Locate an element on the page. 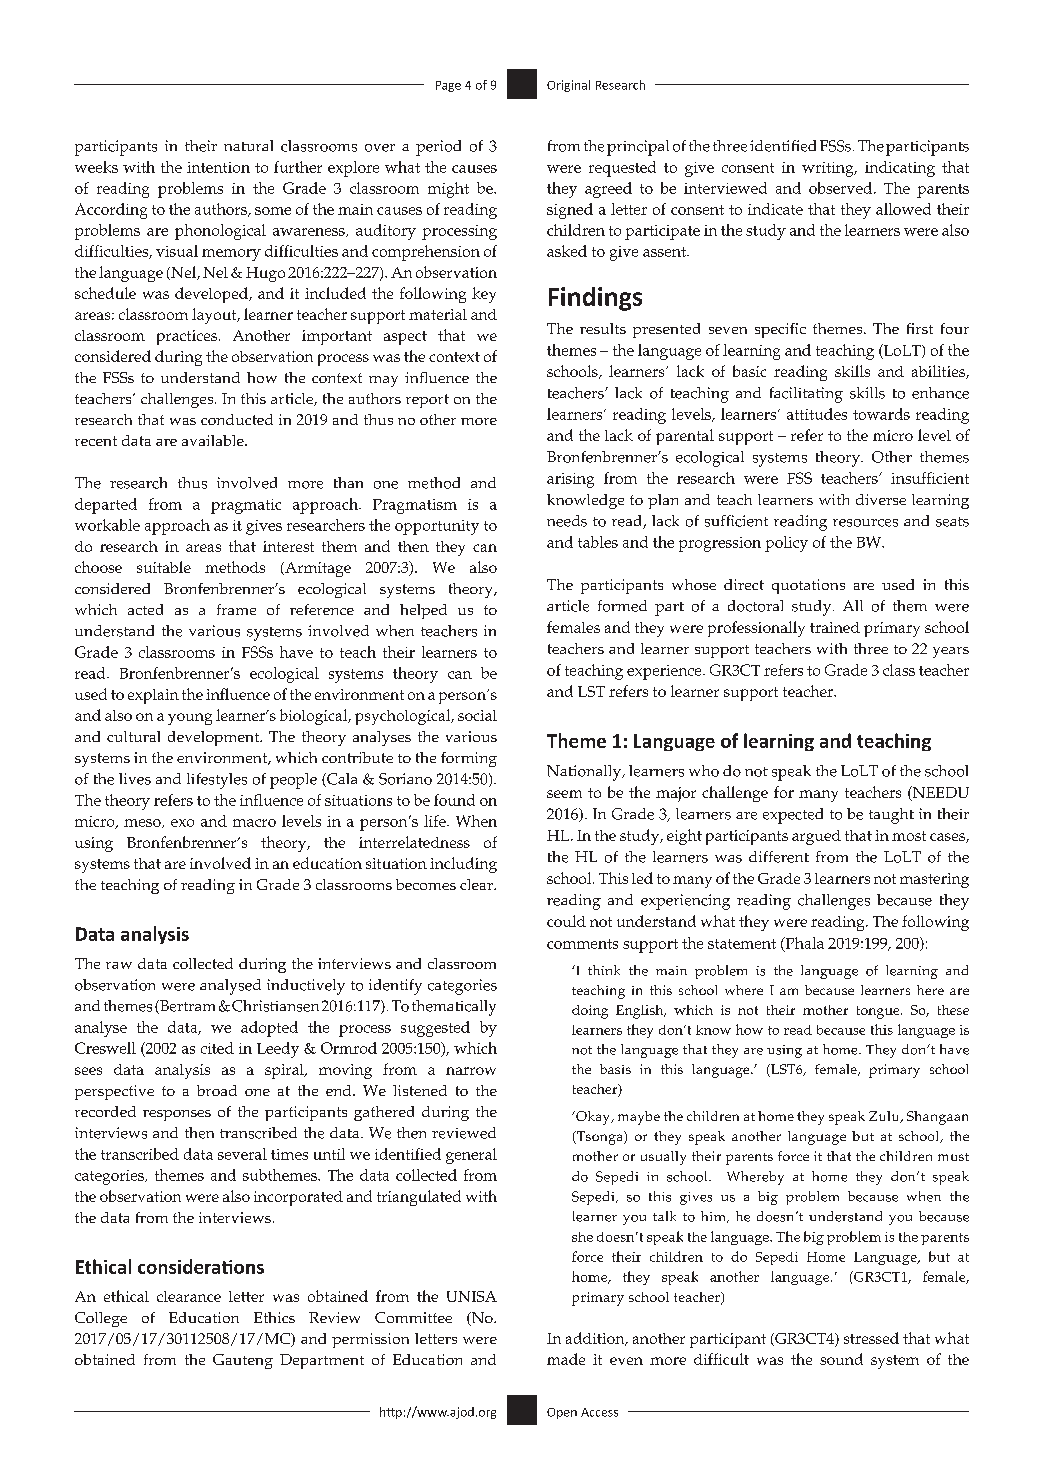 Image resolution: width=1044 pixels, height=1477 pixels. Original is located at coordinates (568, 86).
